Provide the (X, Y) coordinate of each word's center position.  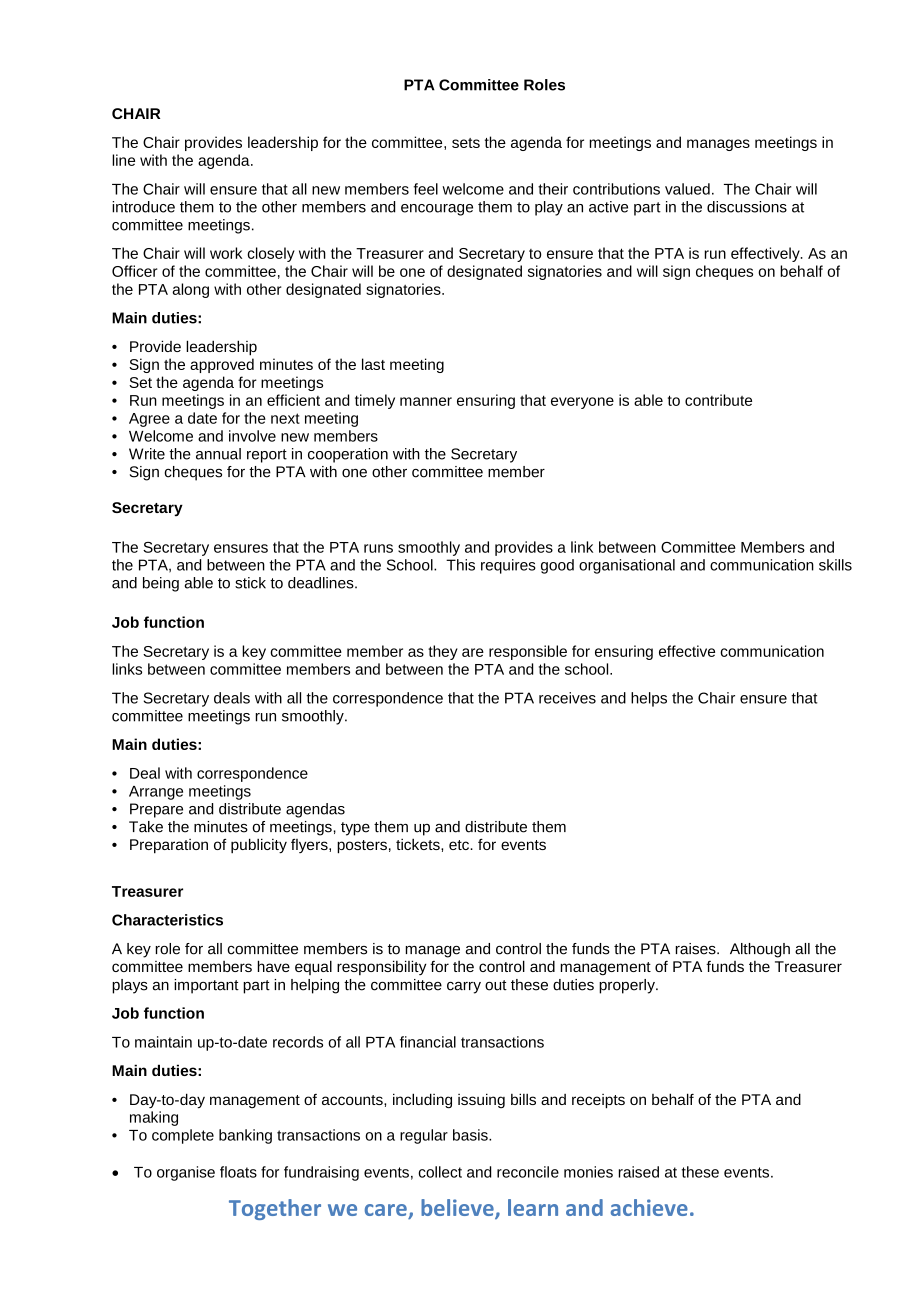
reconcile (528, 1172)
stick (250, 583)
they (443, 652)
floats (238, 1172)
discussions (747, 207)
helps (649, 699)
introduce (143, 207)
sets (466, 143)
